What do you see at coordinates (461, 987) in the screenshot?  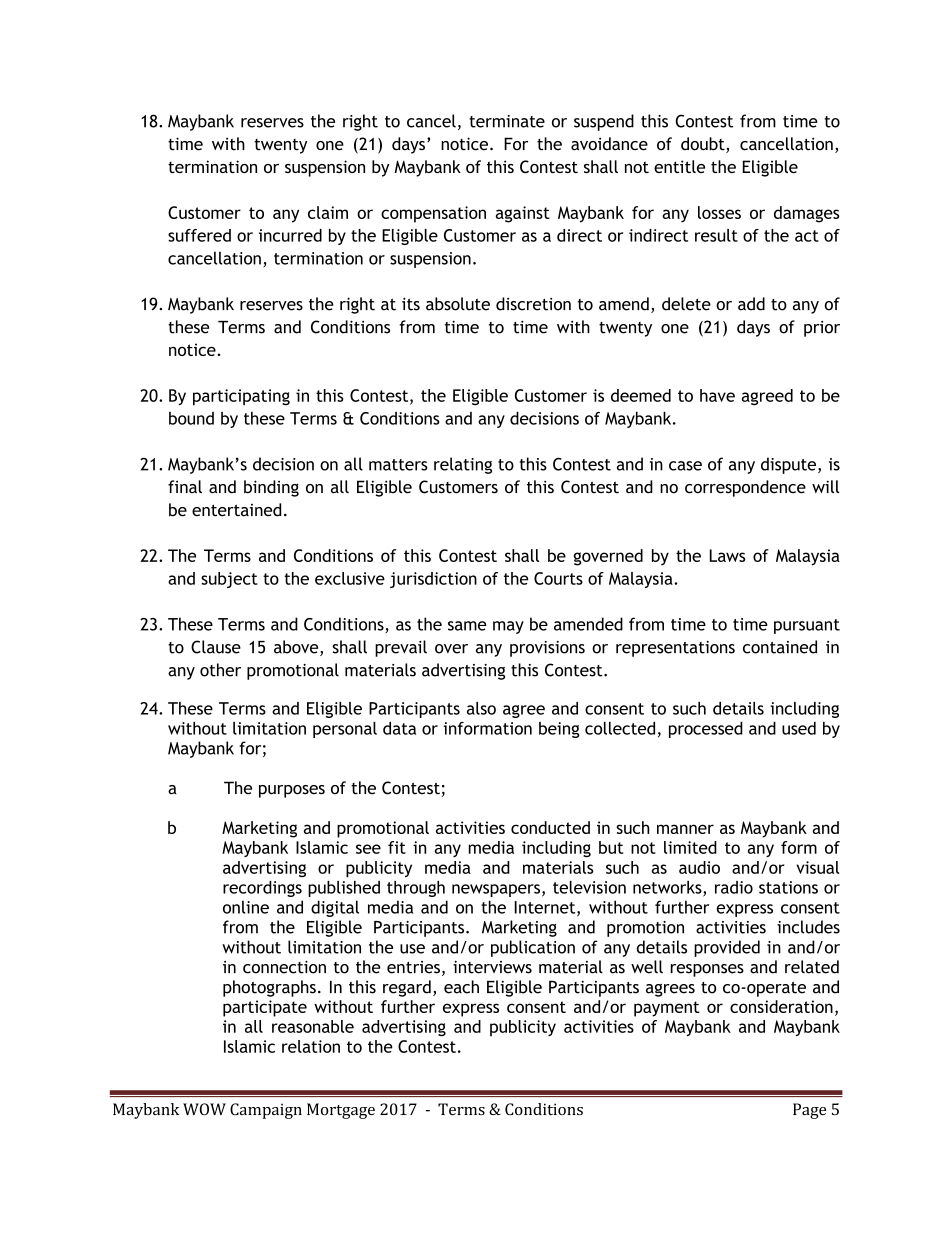 I see `each` at bounding box center [461, 987].
